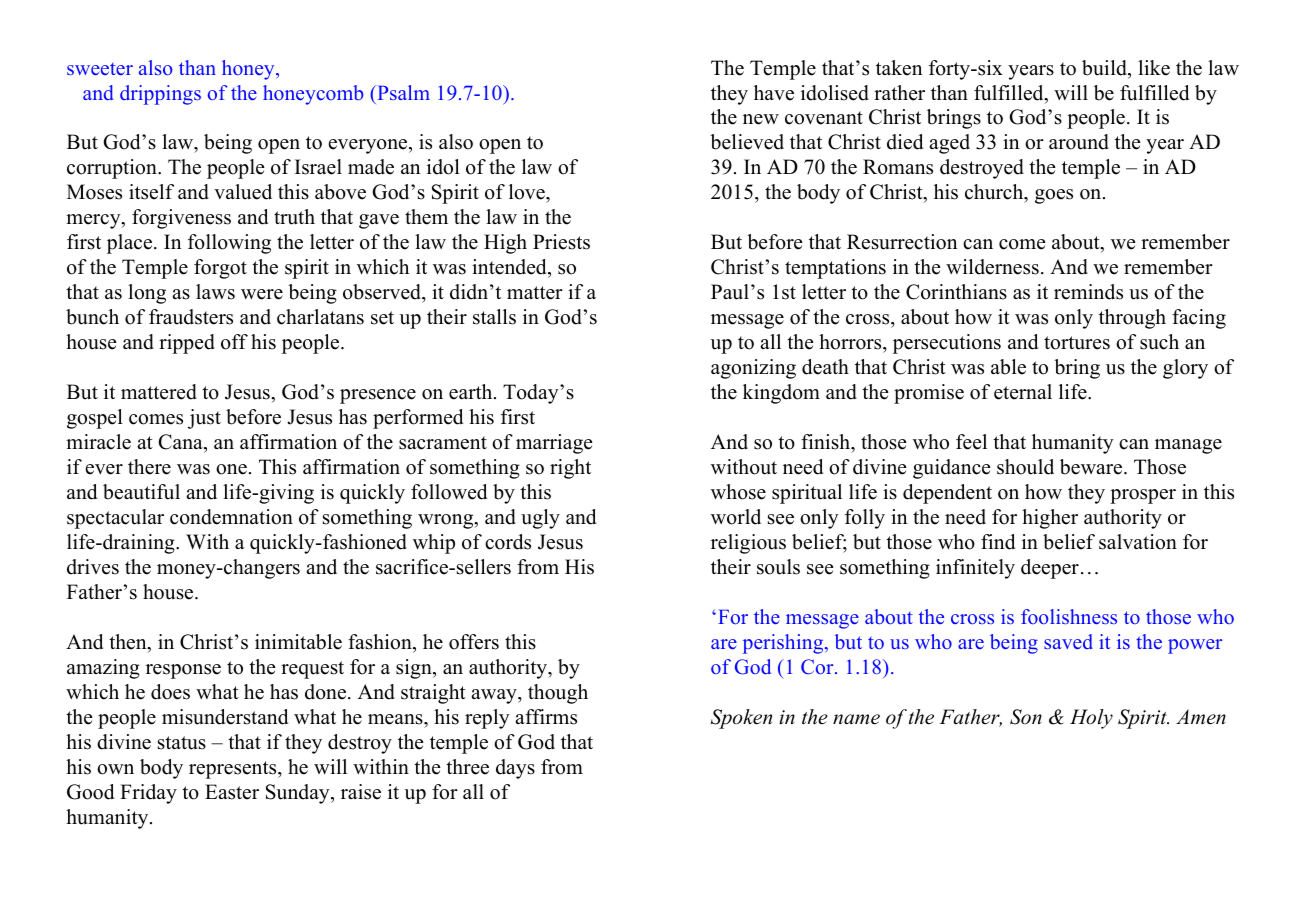  I want to click on build, so click(1105, 68).
